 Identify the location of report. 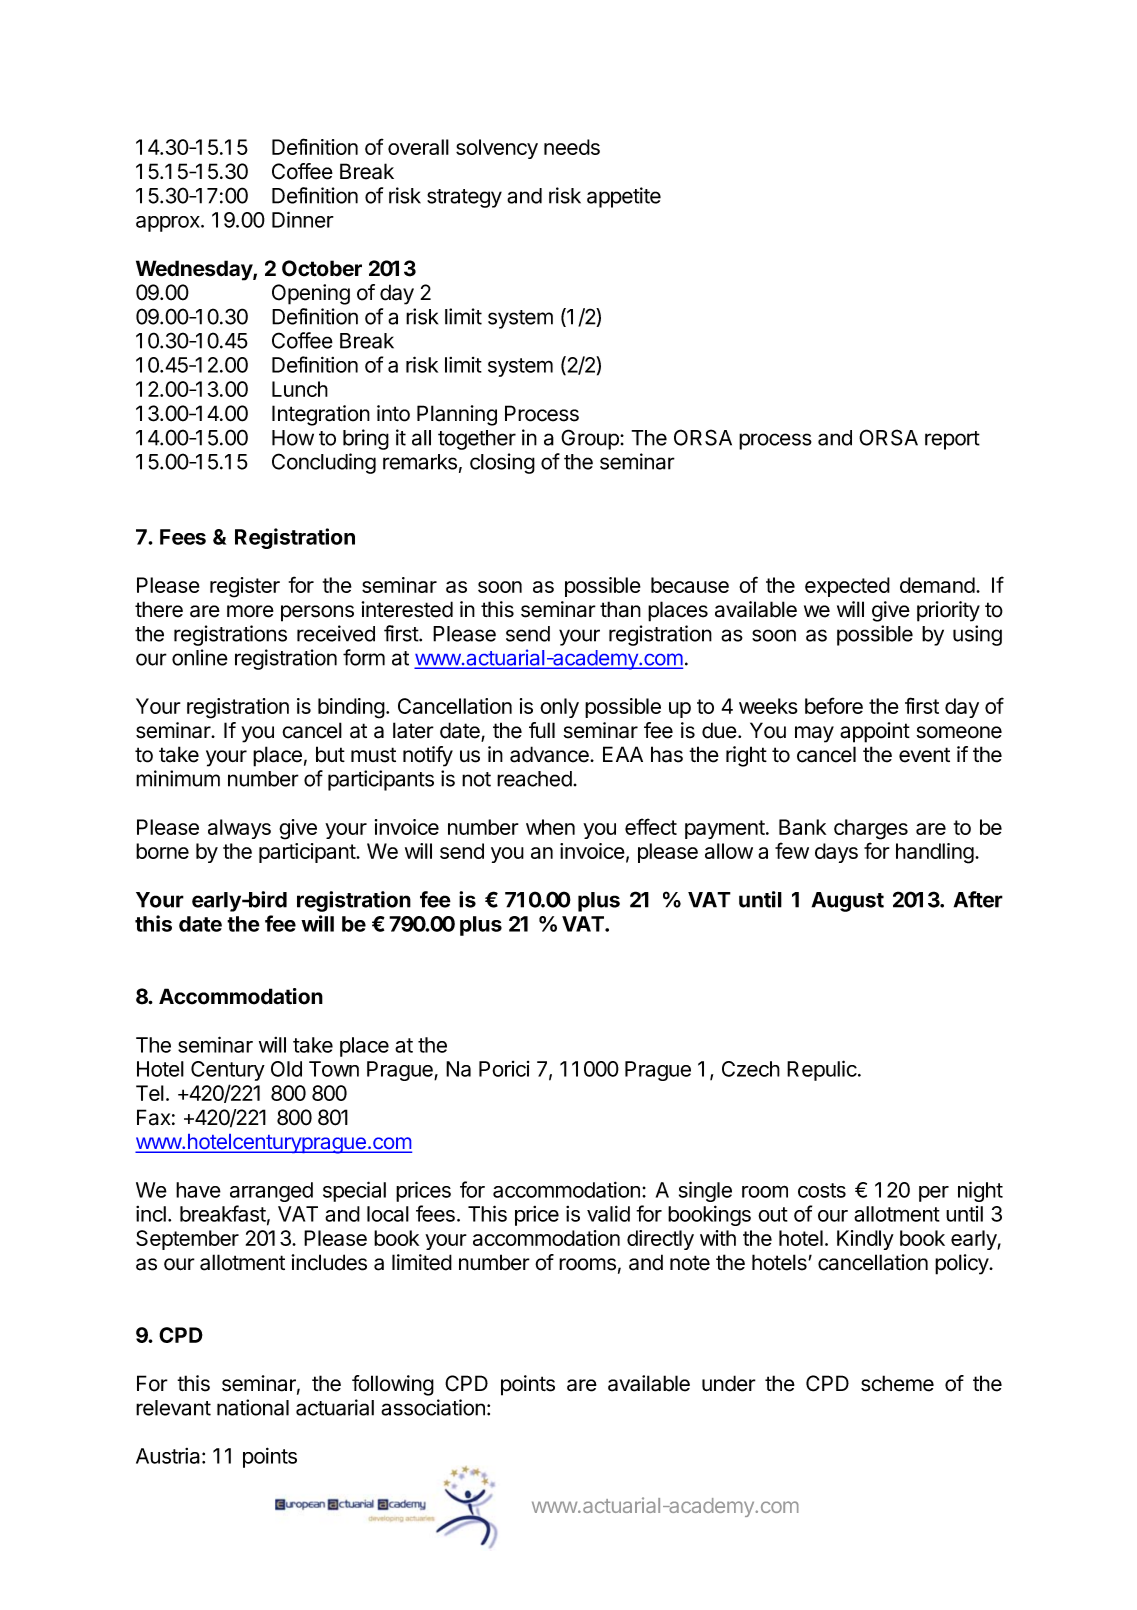
(952, 440).
